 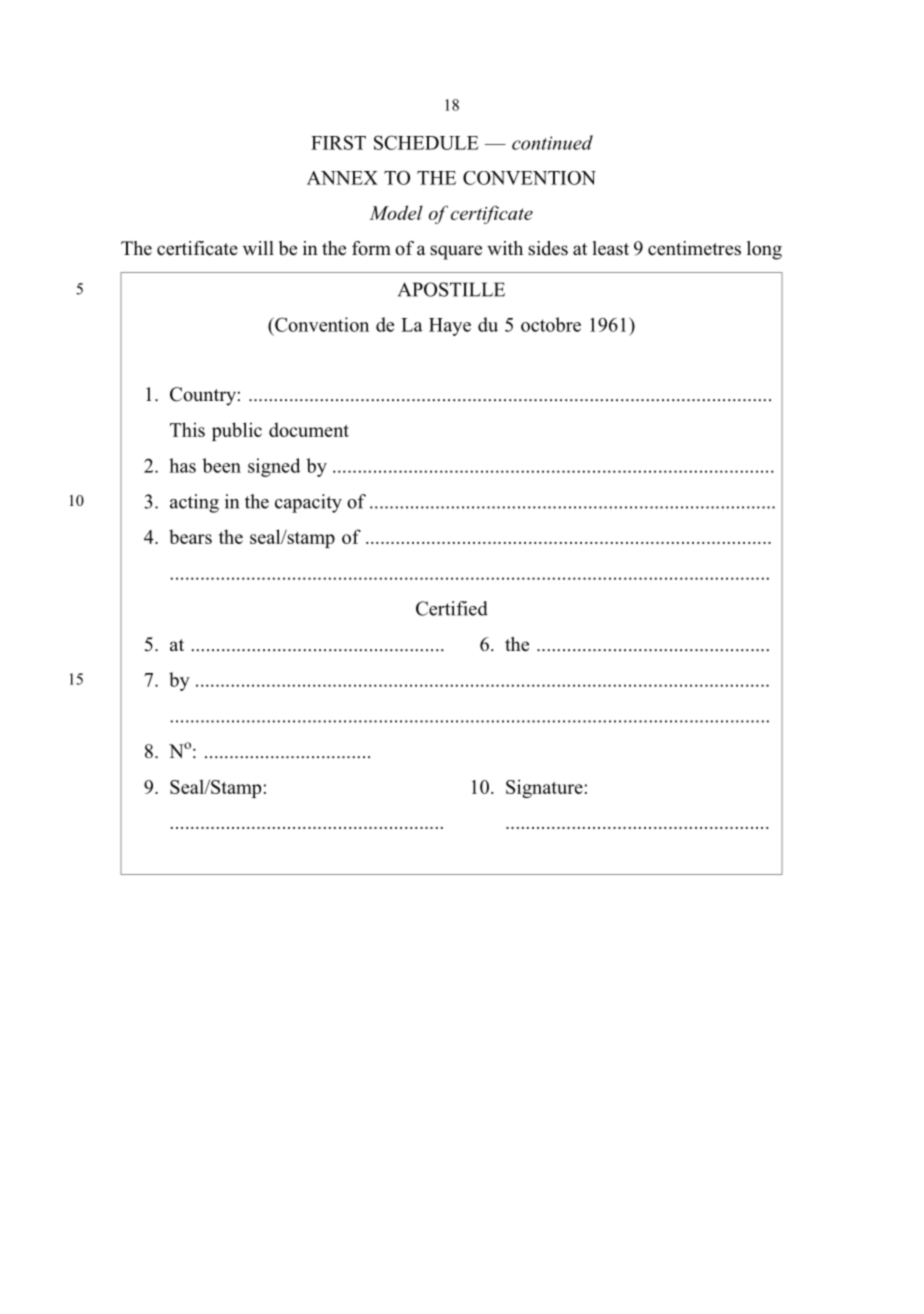 I want to click on SCHEDULE, so click(x=426, y=142).
